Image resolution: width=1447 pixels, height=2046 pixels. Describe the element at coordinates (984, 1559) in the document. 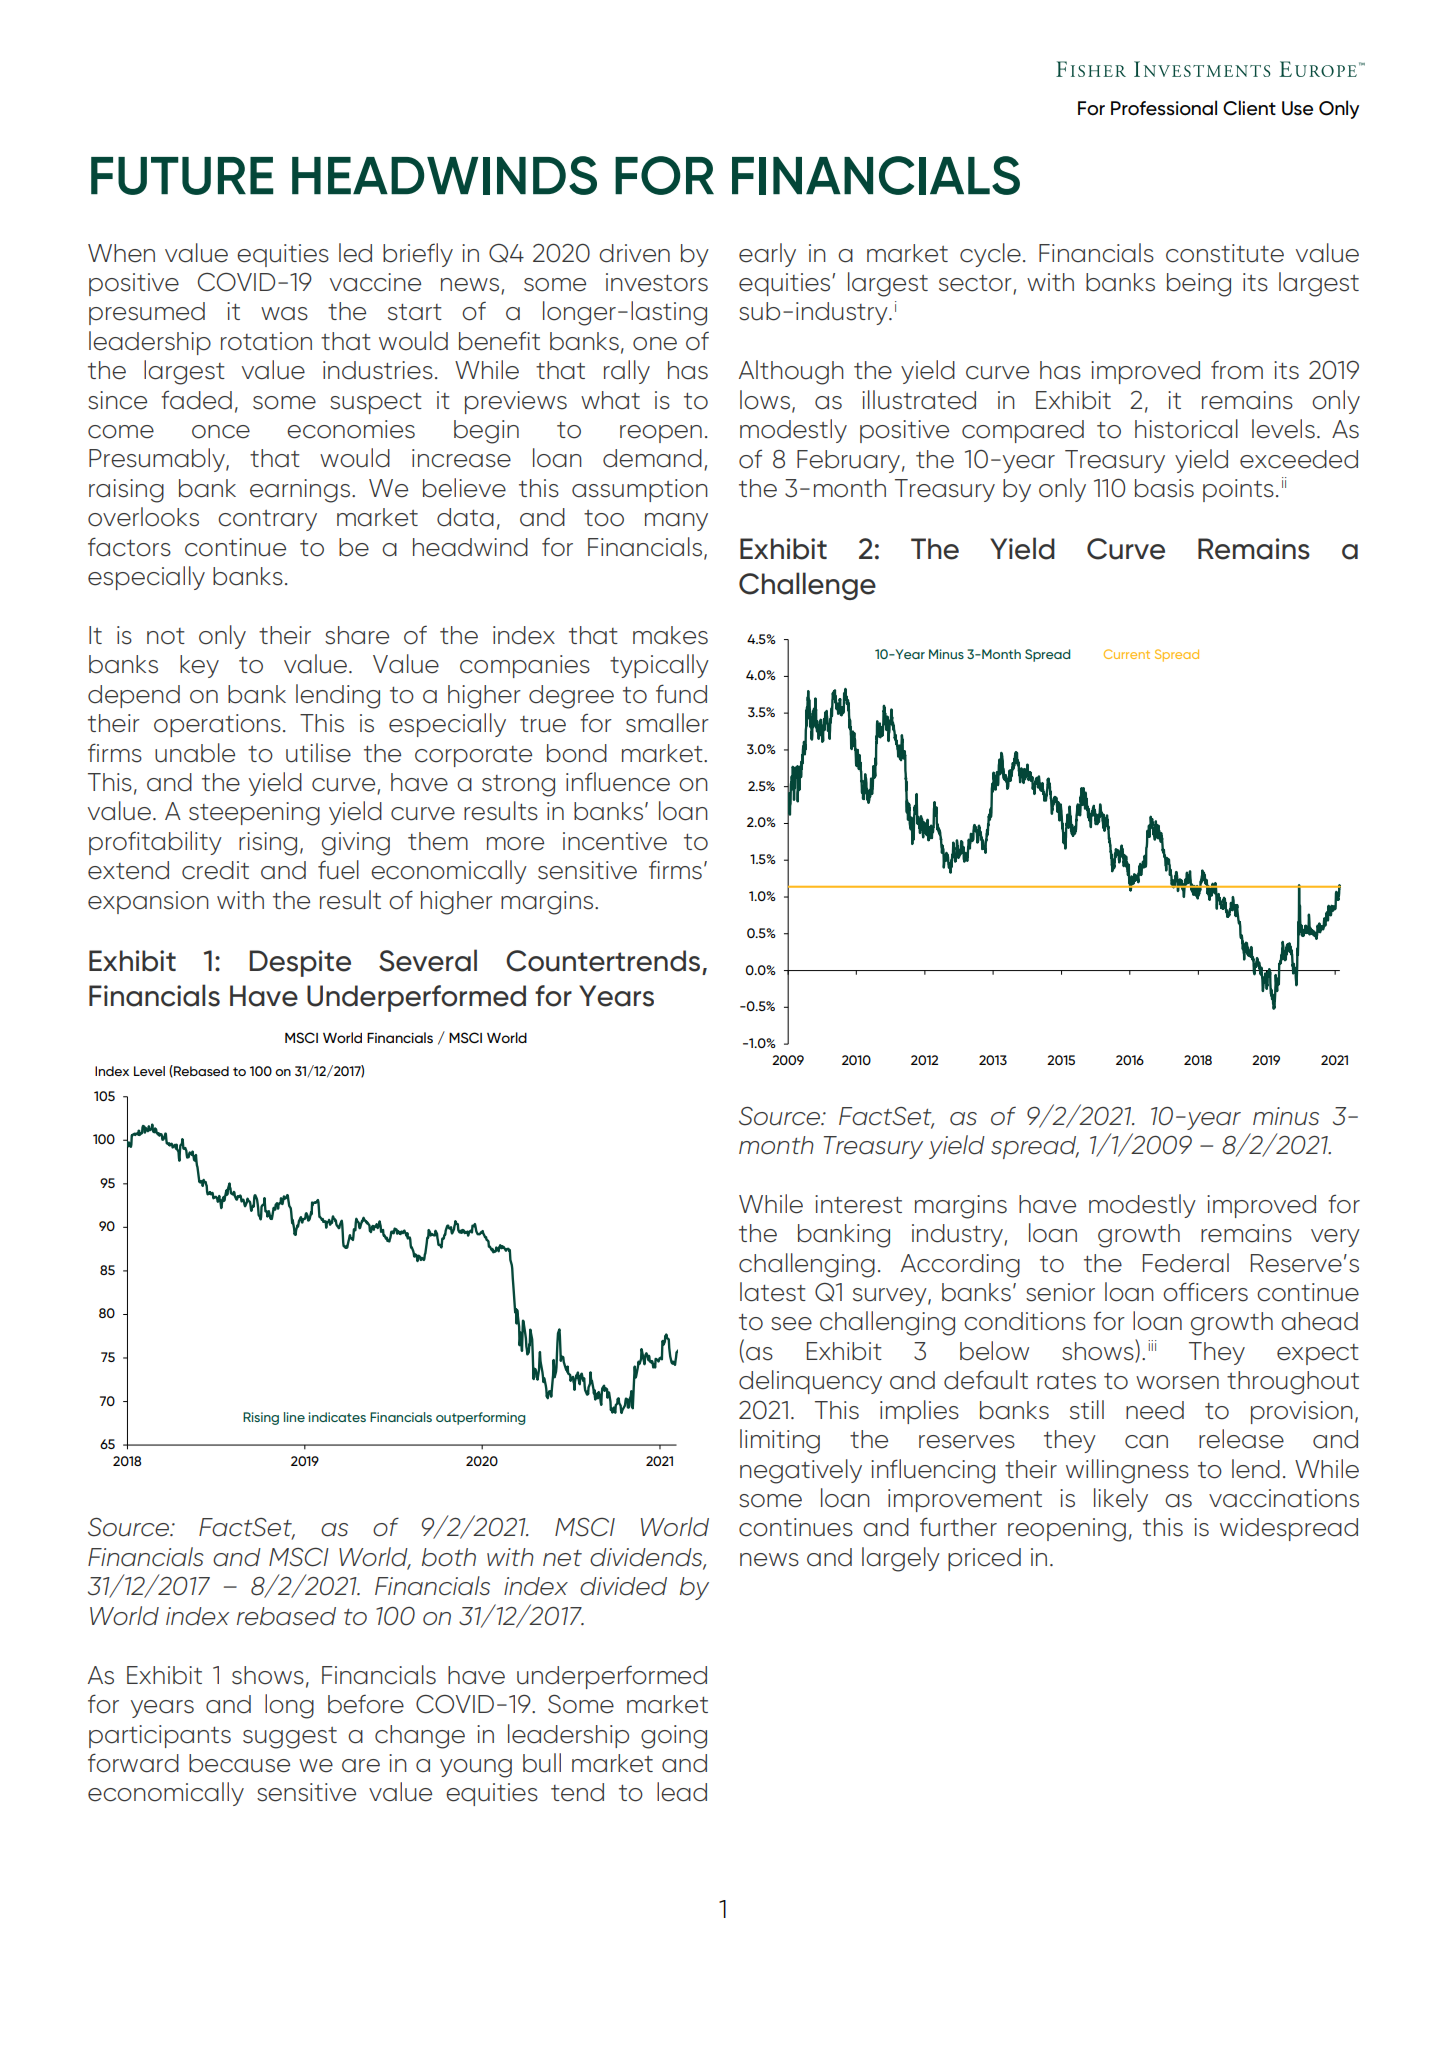

I see `priced` at that location.
